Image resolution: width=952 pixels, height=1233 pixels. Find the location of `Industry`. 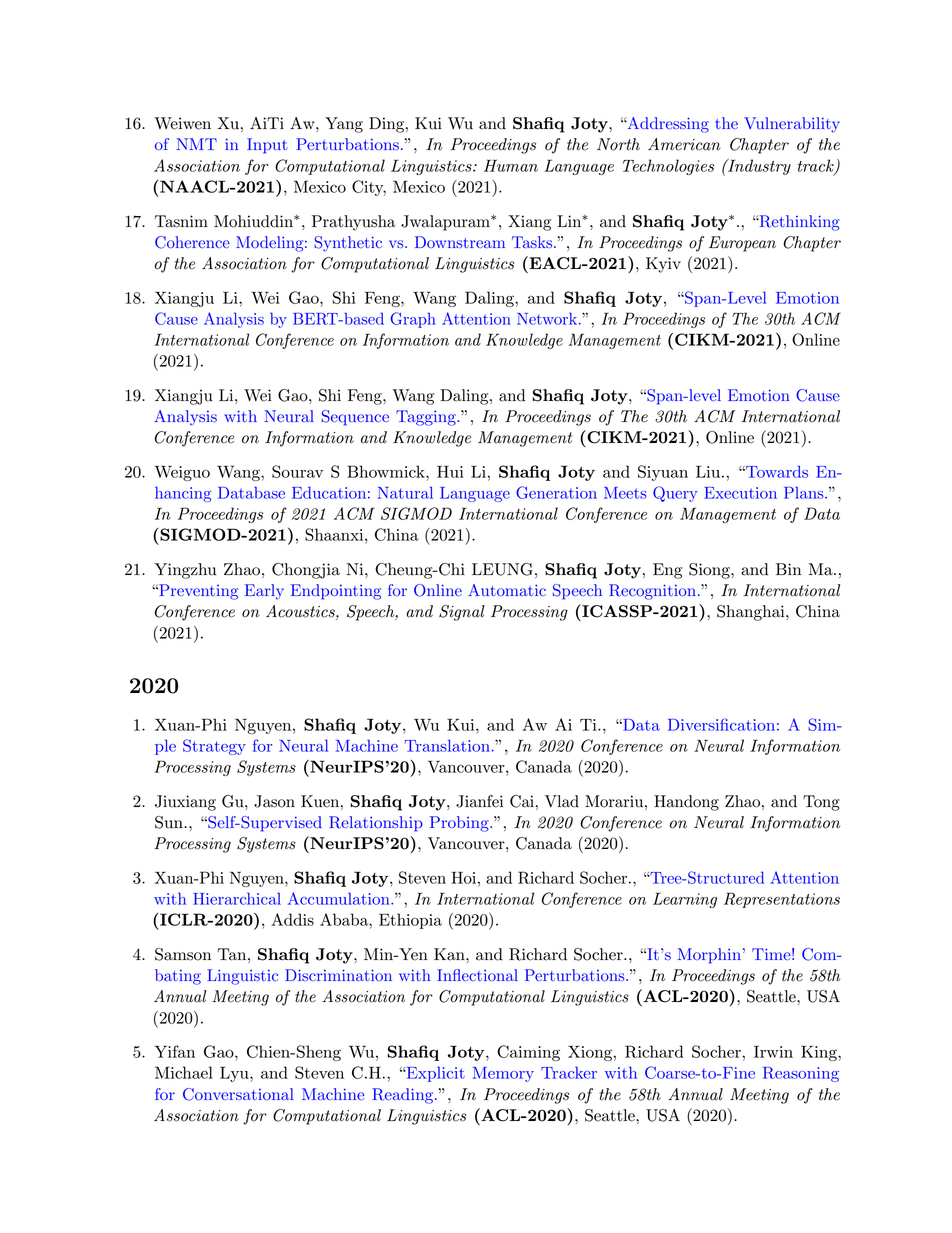

Industry is located at coordinates (758, 167).
